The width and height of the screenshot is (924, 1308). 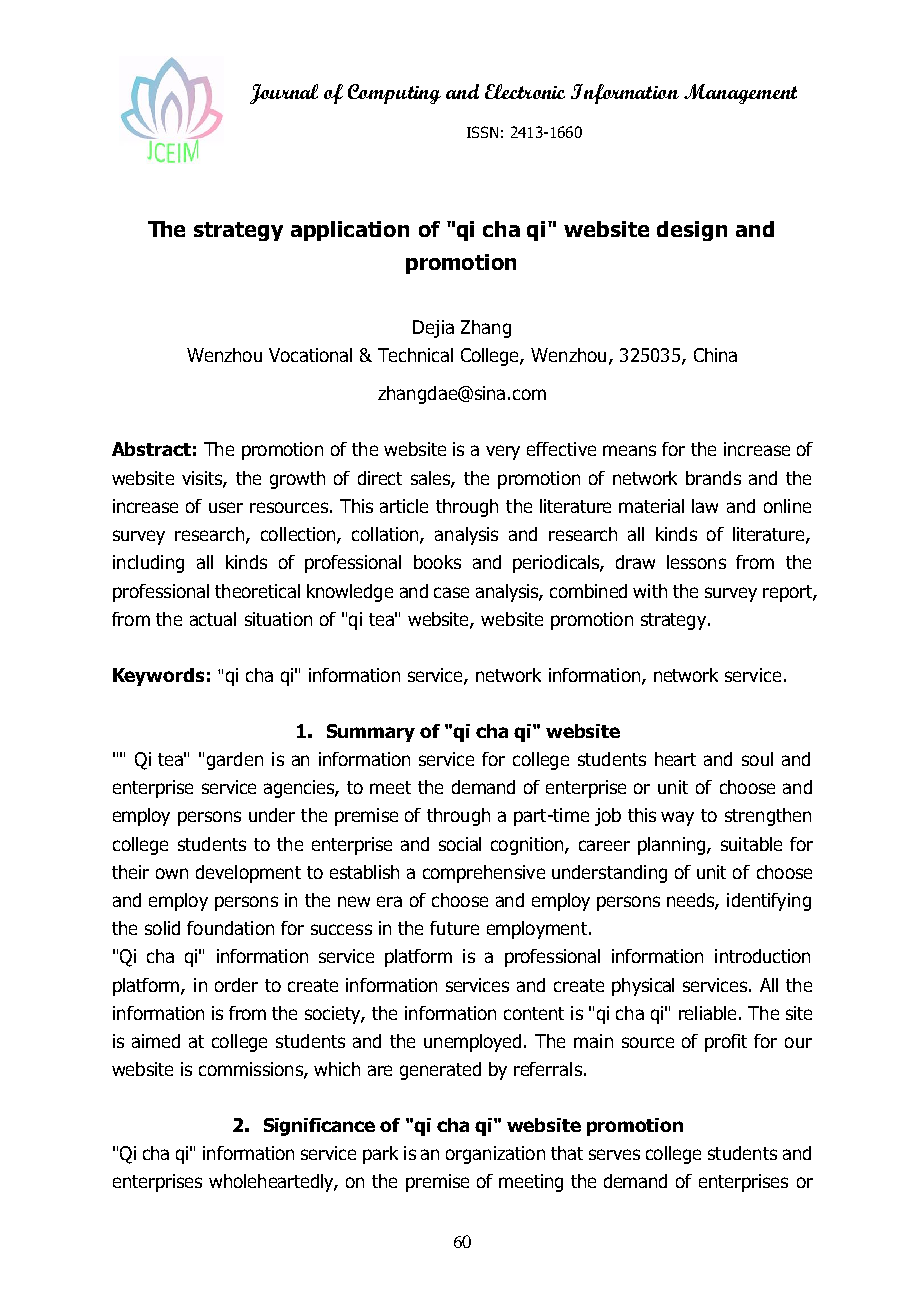 I want to click on Management, so click(x=740, y=94).
